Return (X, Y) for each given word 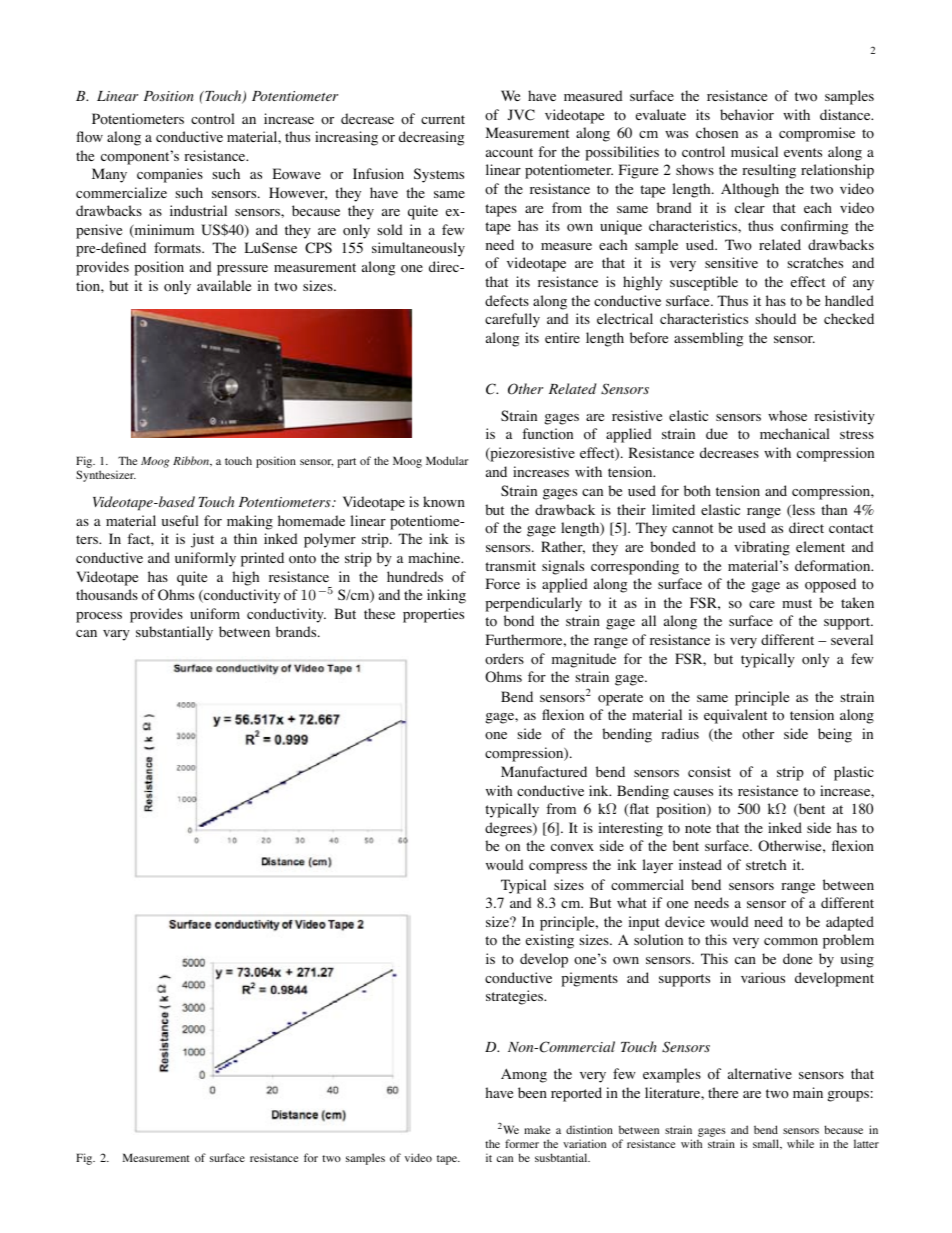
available (224, 285)
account (509, 153)
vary (116, 635)
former (522, 1143)
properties (433, 615)
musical (754, 151)
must (797, 603)
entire (562, 337)
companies (170, 175)
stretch (766, 864)
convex (572, 848)
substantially (174, 633)
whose (787, 416)
